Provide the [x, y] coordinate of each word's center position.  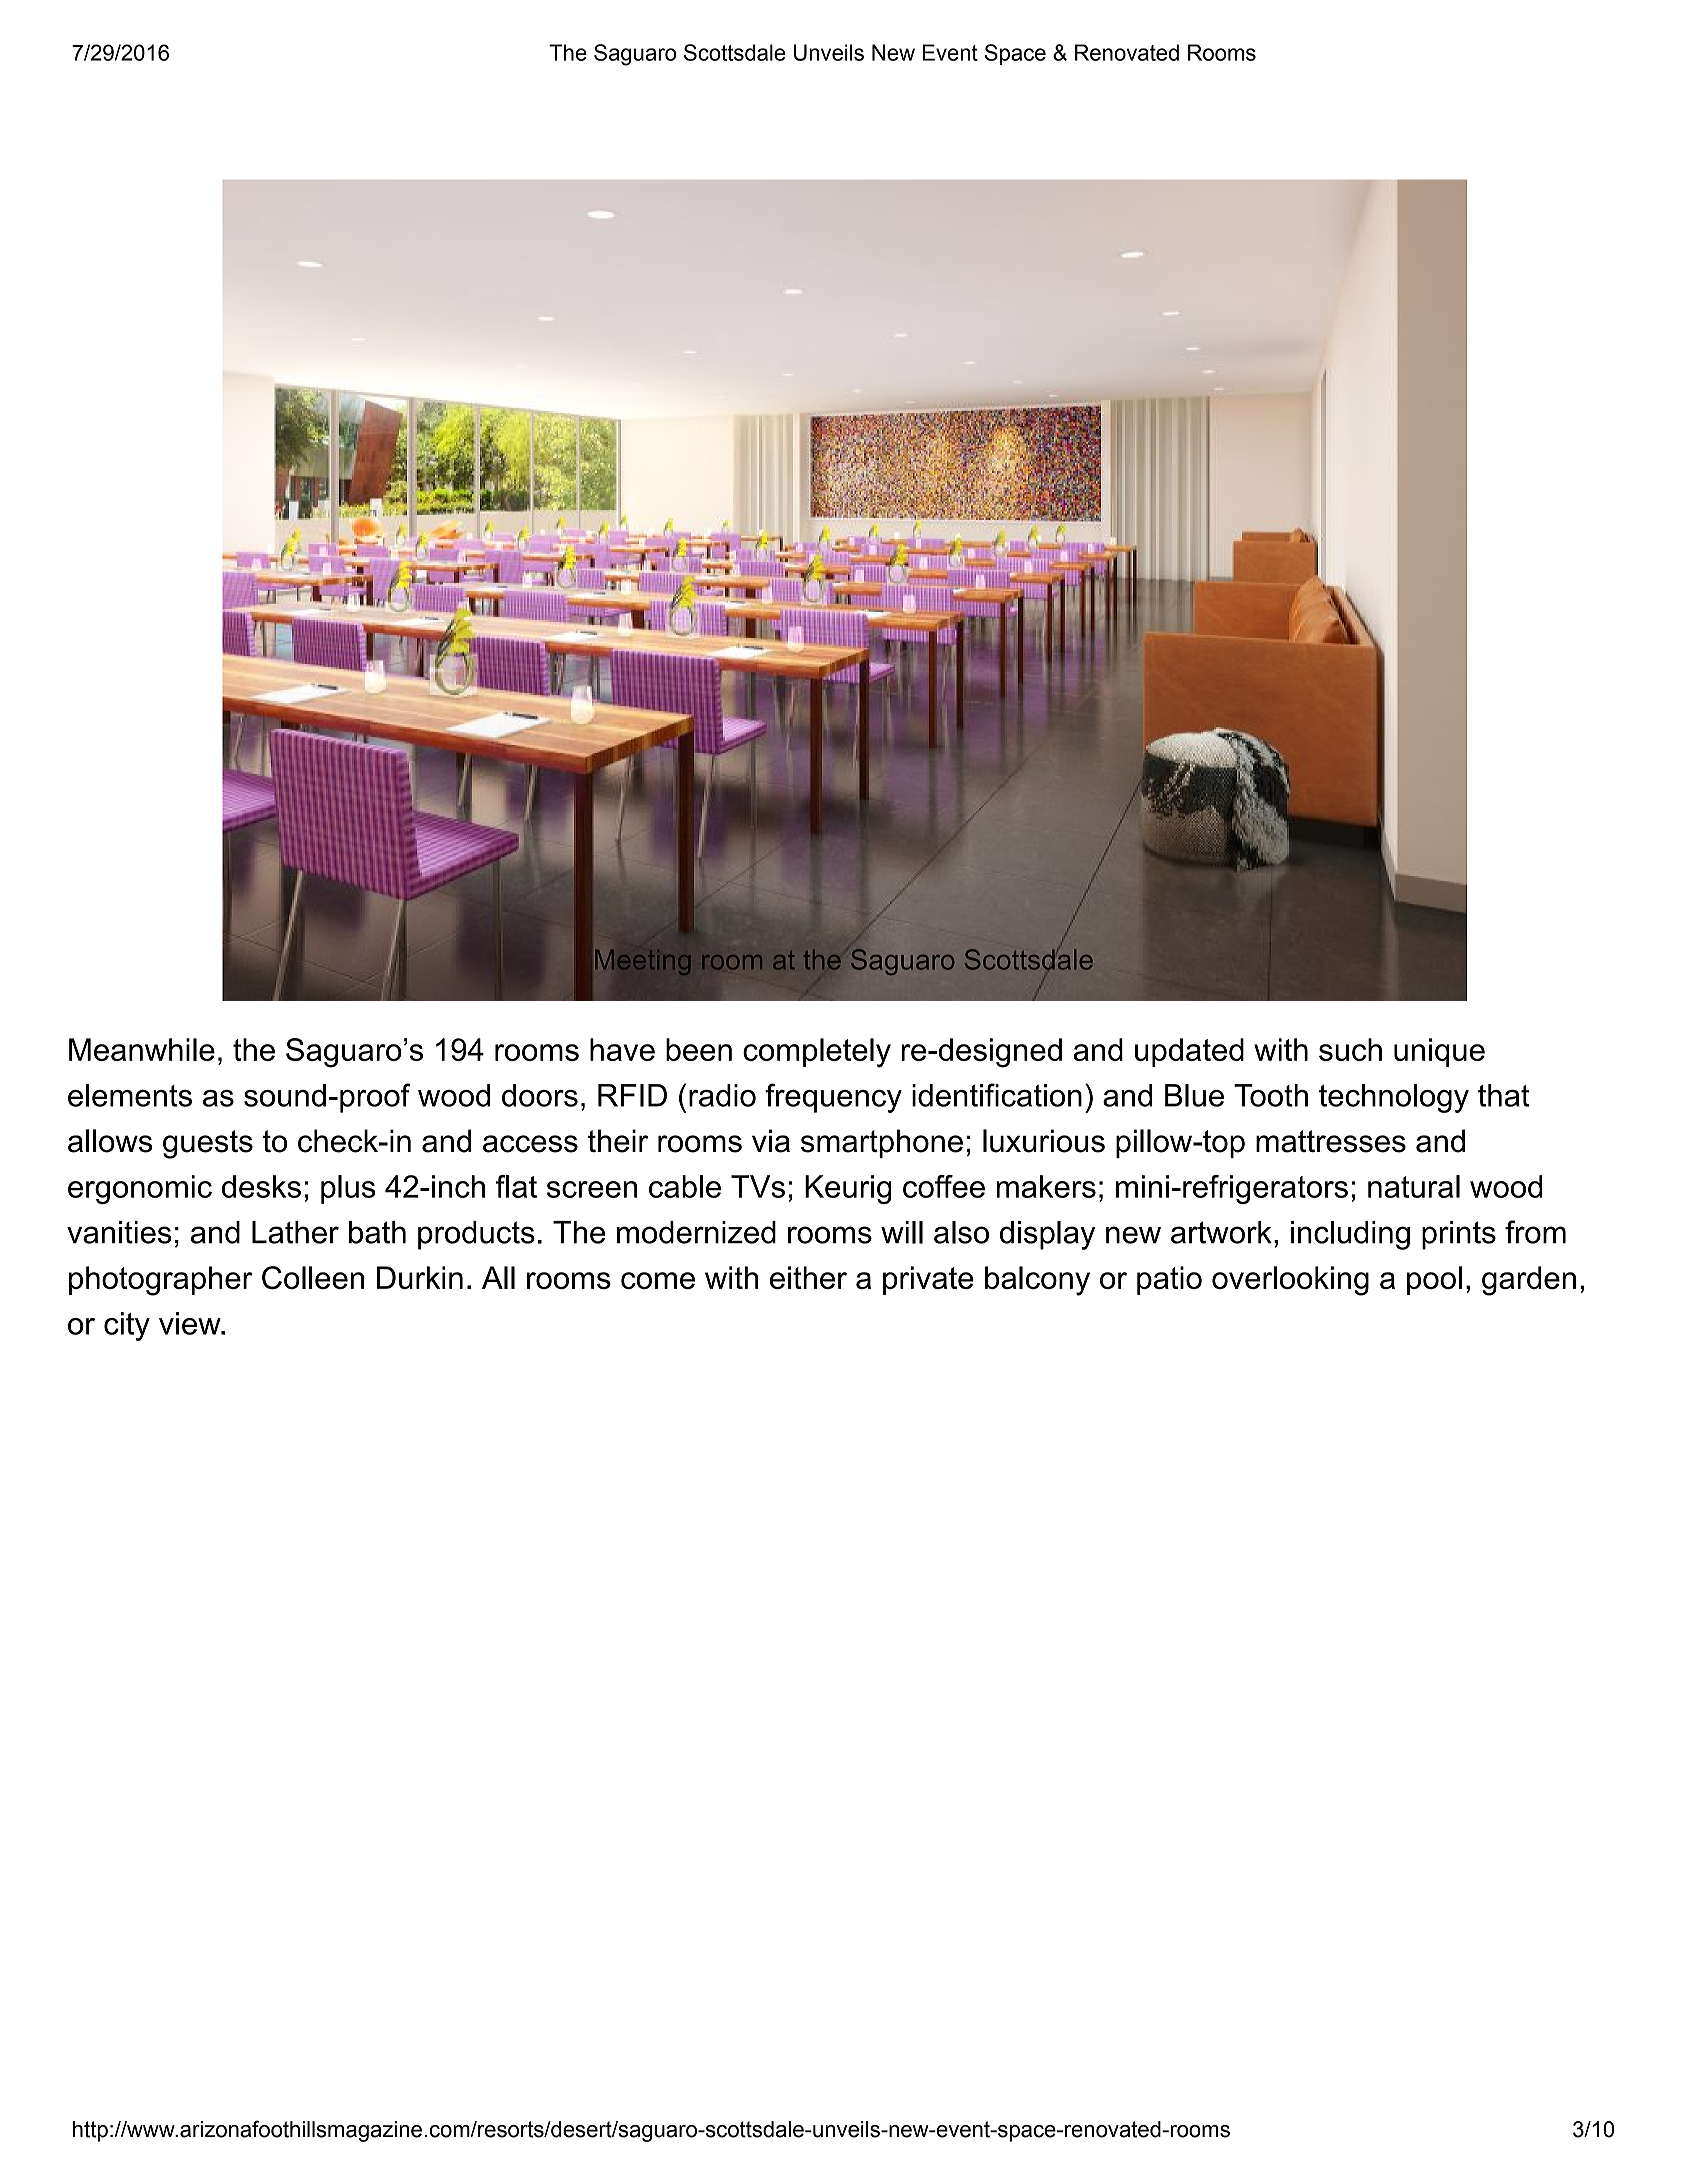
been [699, 1049]
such [1350, 1049]
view [191, 1323]
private [928, 1280]
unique [1439, 1052]
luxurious [1044, 1141]
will [902, 1232]
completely [817, 1053]
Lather [295, 1232]
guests [208, 1144]
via [771, 1141]
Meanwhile [142, 1049]
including [1350, 1235]
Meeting [642, 962]
